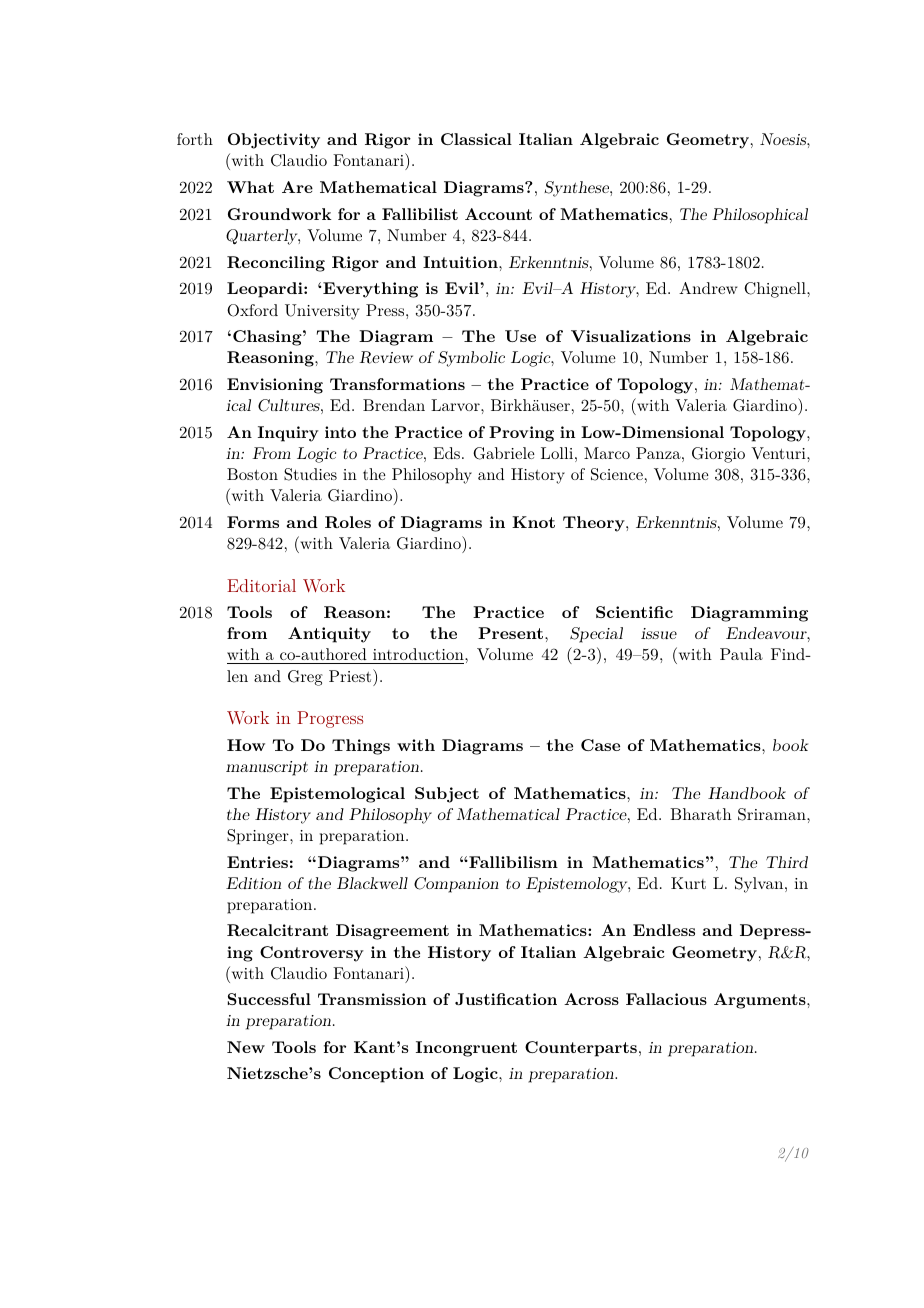  What do you see at coordinates (718, 455) in the screenshot?
I see `Giorgio` at bounding box center [718, 455].
